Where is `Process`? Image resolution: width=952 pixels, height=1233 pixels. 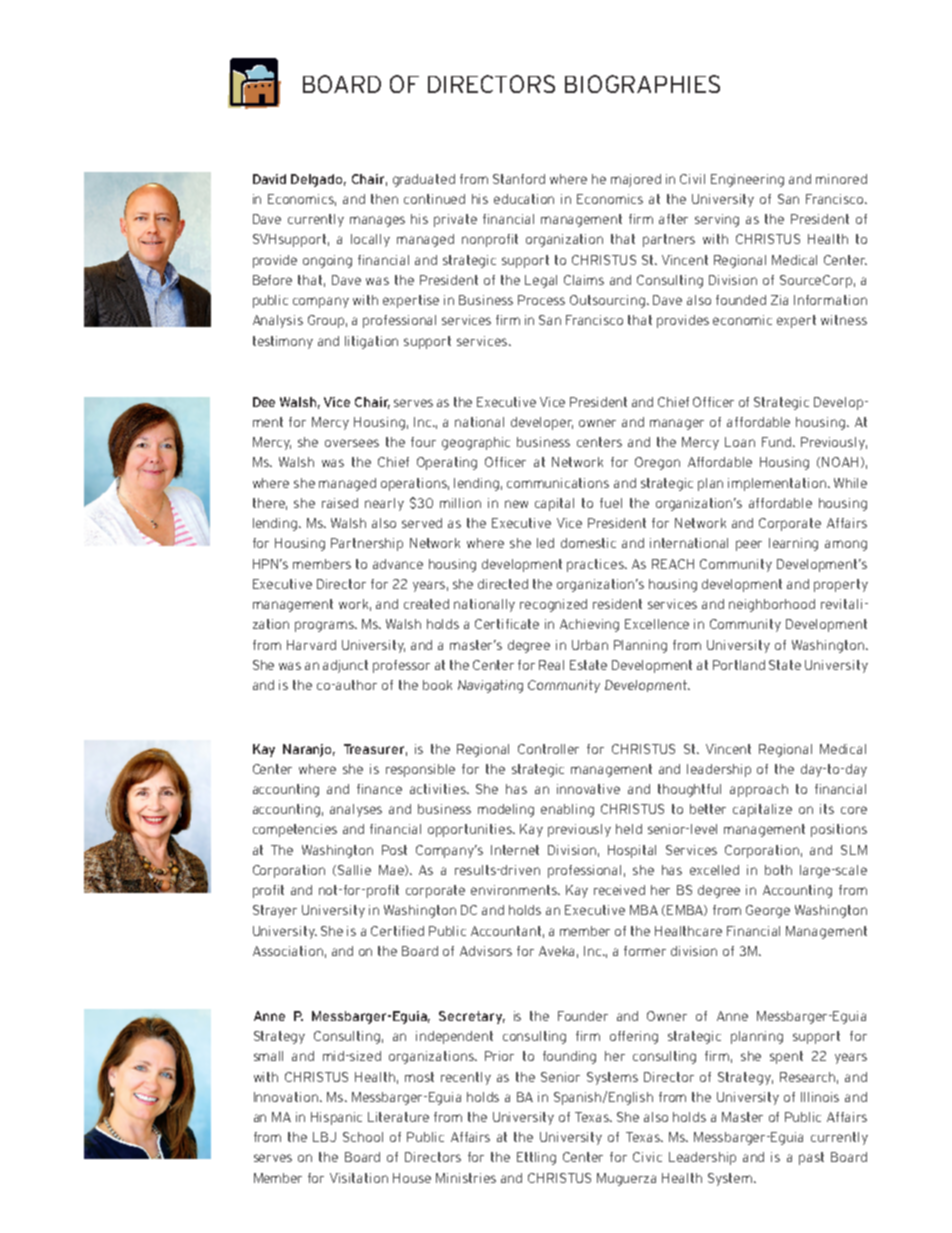
Process is located at coordinates (541, 300).
